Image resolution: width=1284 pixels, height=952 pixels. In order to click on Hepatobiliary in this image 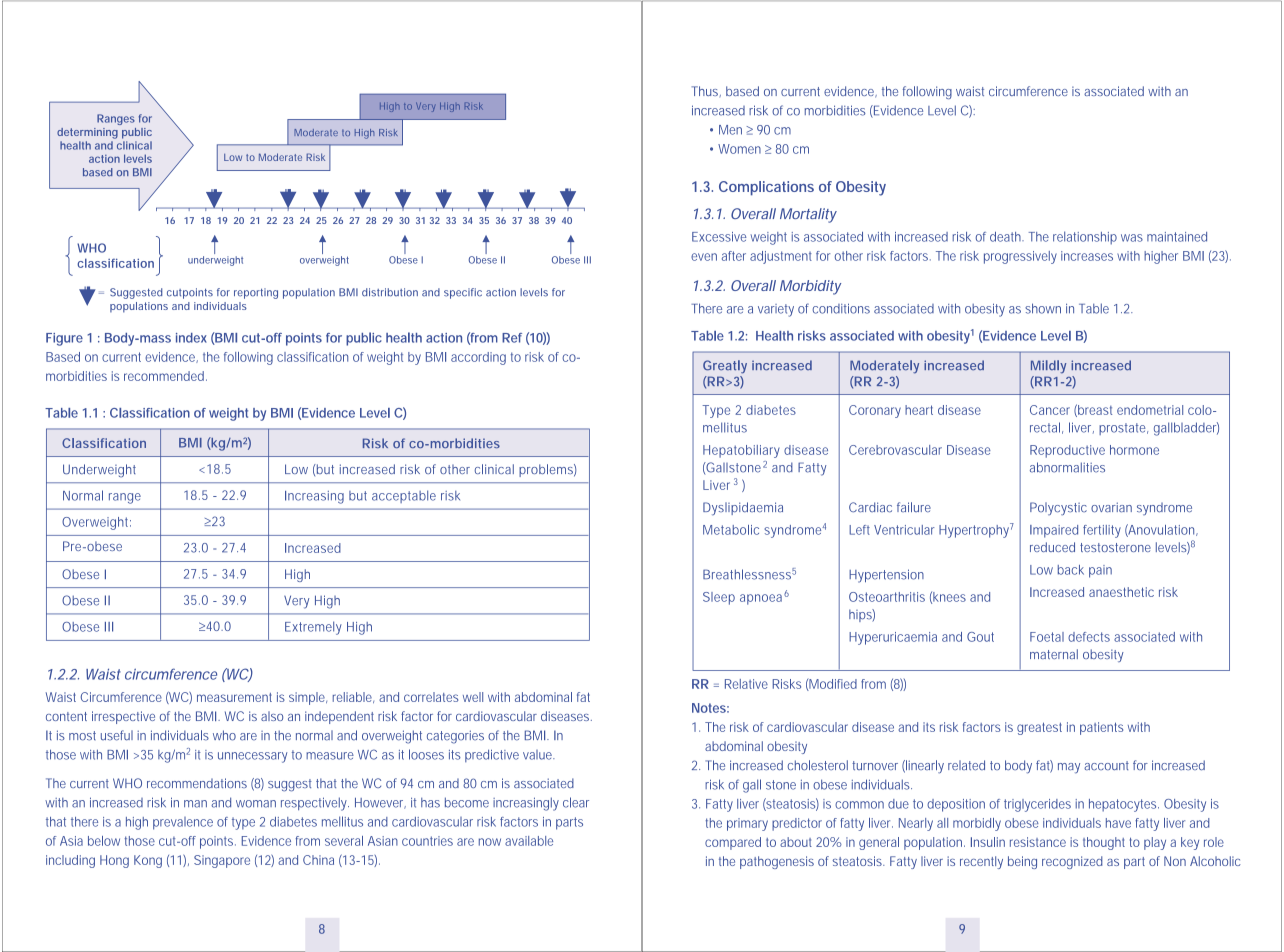, I will do `click(741, 451)`.
